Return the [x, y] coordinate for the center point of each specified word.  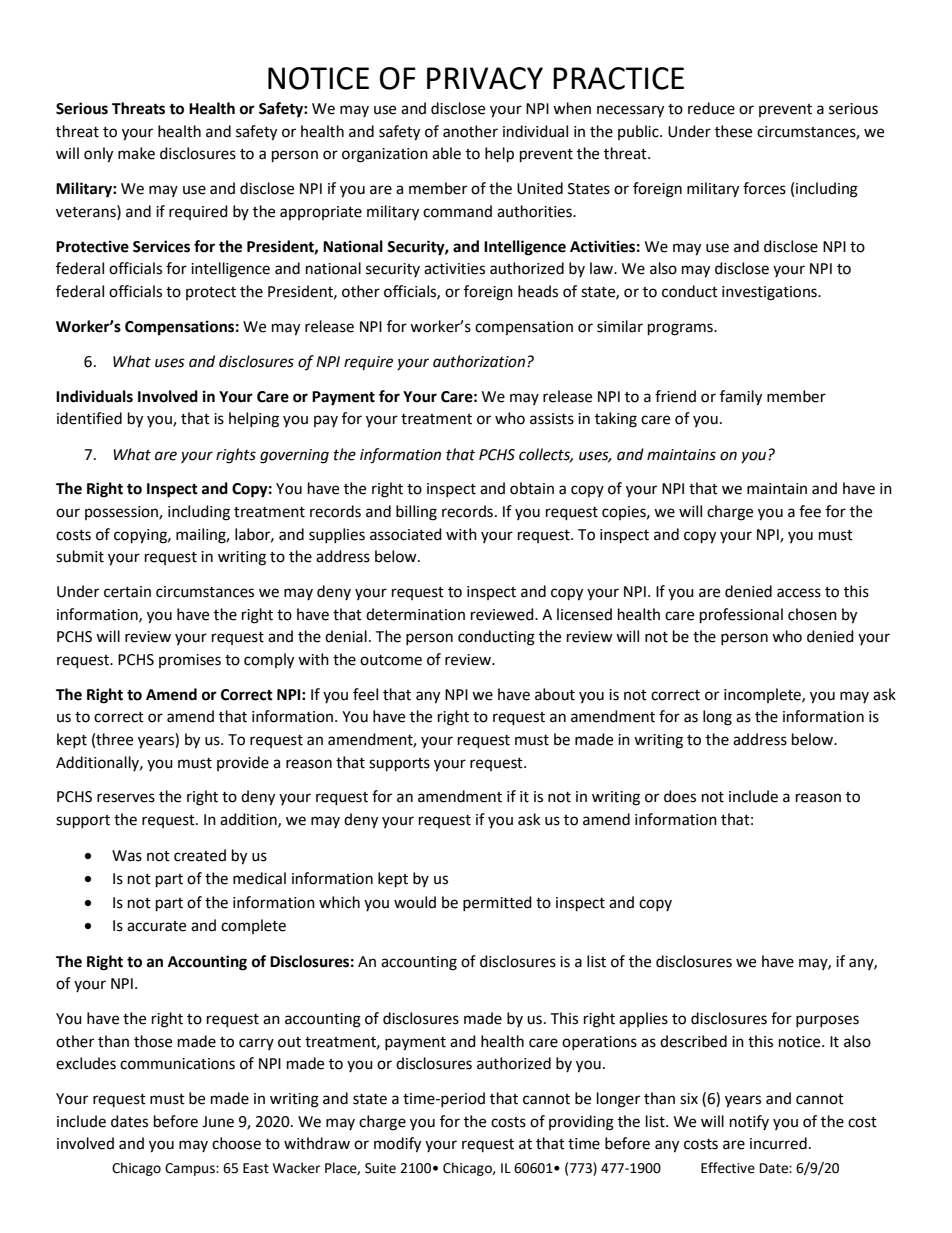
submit [80, 556]
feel [365, 694]
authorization [479, 361]
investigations [770, 293]
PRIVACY [485, 78]
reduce [711, 108]
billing [416, 513]
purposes [827, 1021]
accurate [156, 926]
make [136, 153]
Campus [191, 1169]
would [415, 902]
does [680, 796]
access [799, 593]
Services [161, 246]
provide [243, 763]
